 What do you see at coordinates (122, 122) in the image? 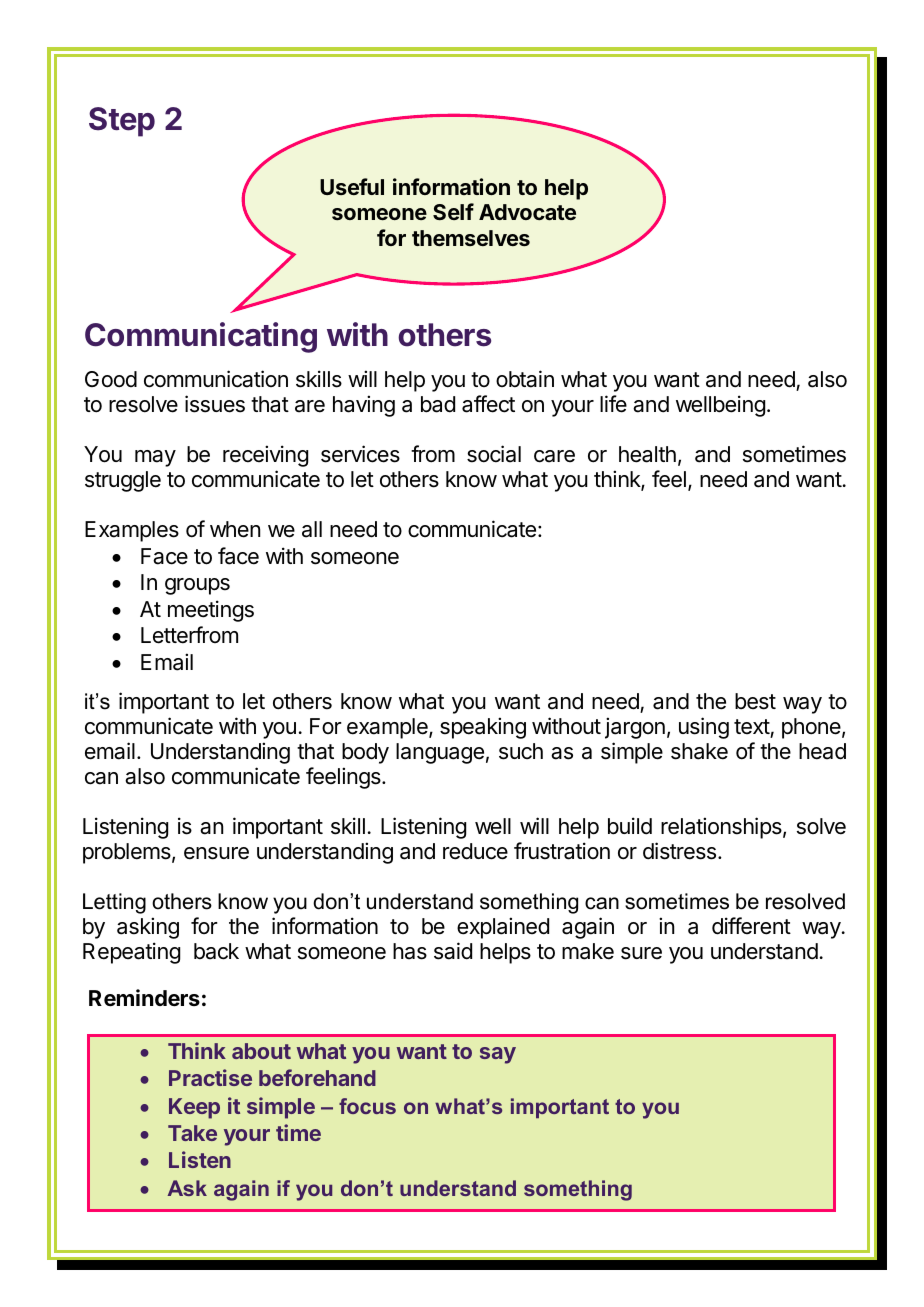
I see `Step` at bounding box center [122, 122].
